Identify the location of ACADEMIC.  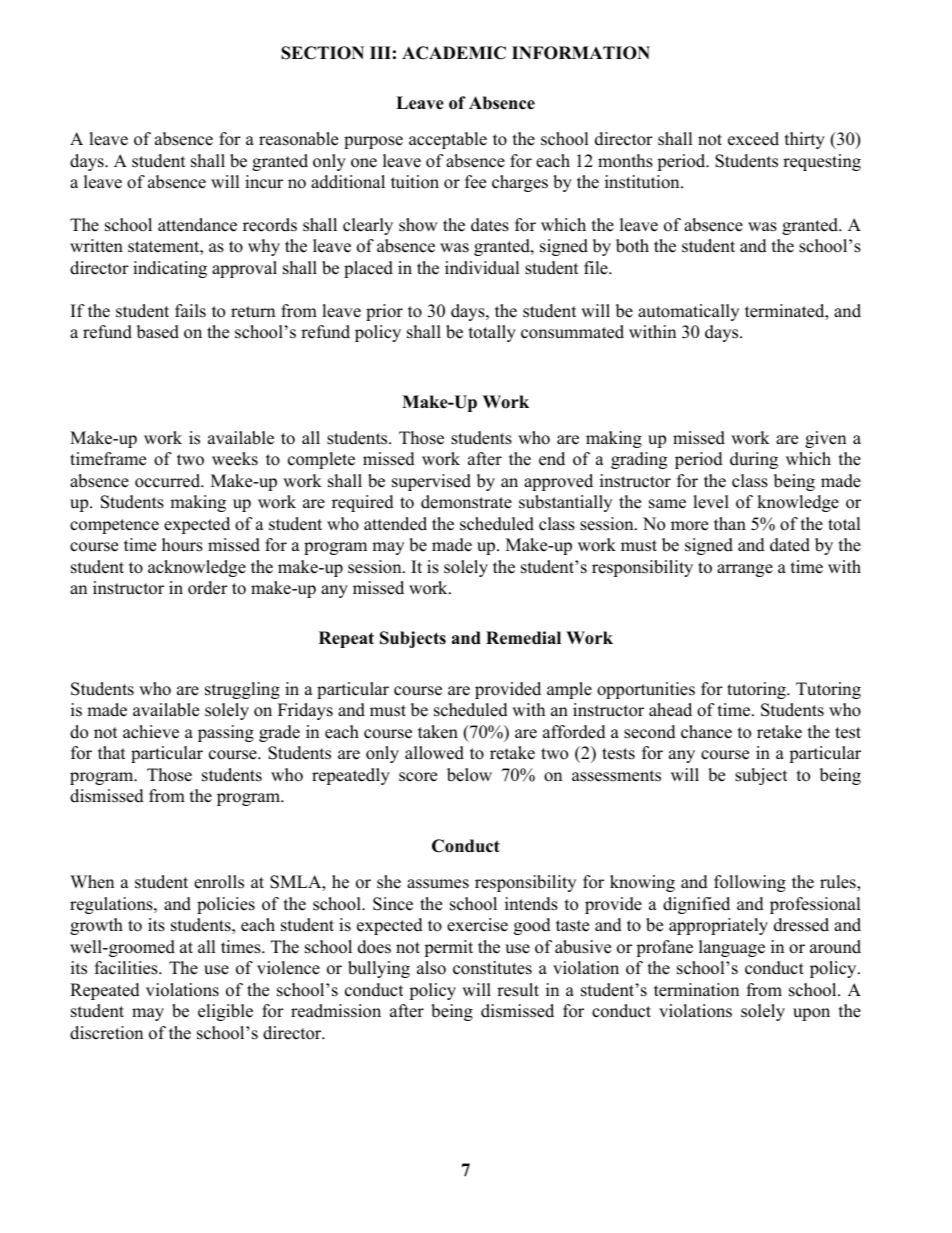
(454, 53).
